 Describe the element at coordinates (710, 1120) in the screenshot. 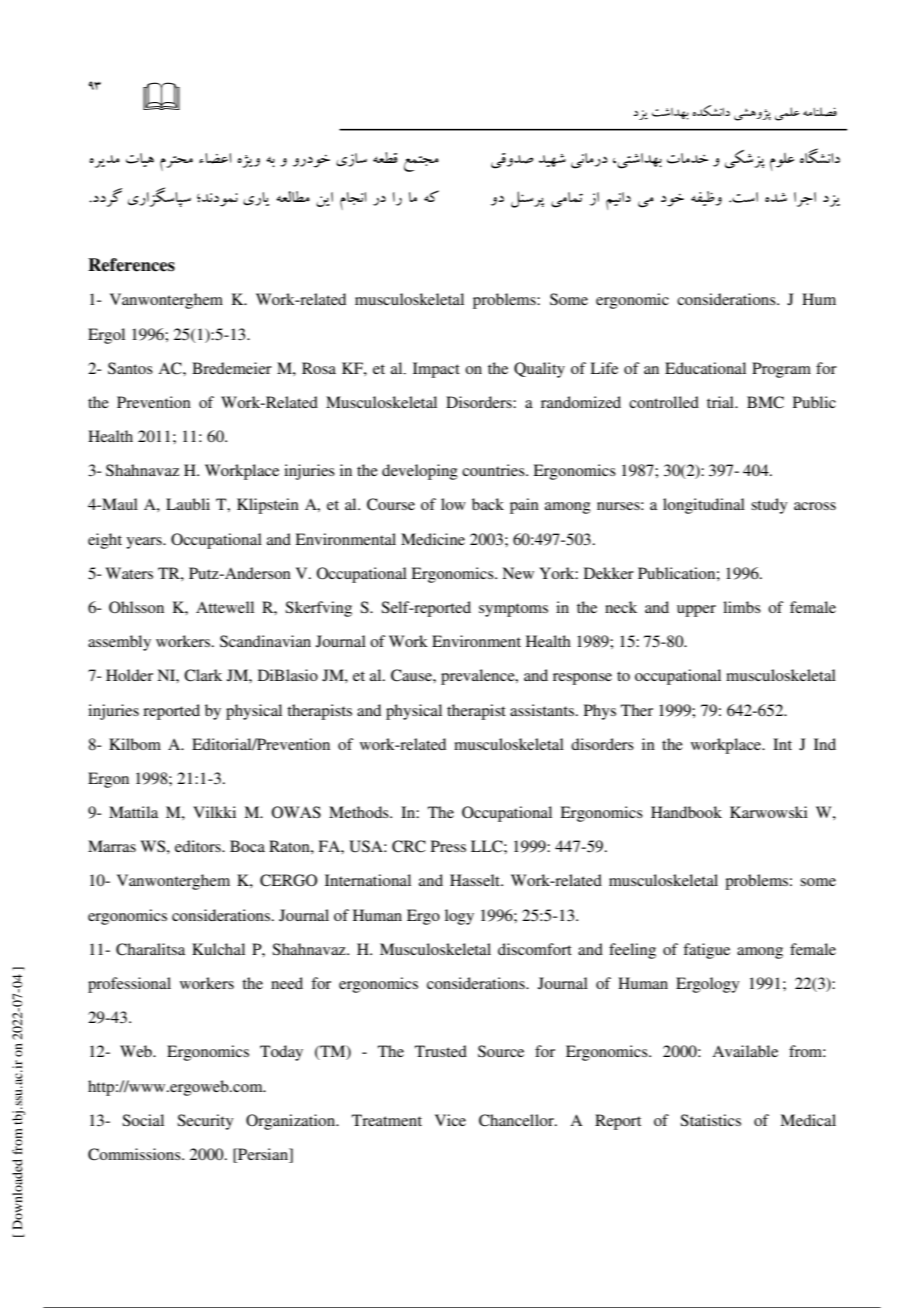

I see `Statistics` at that location.
